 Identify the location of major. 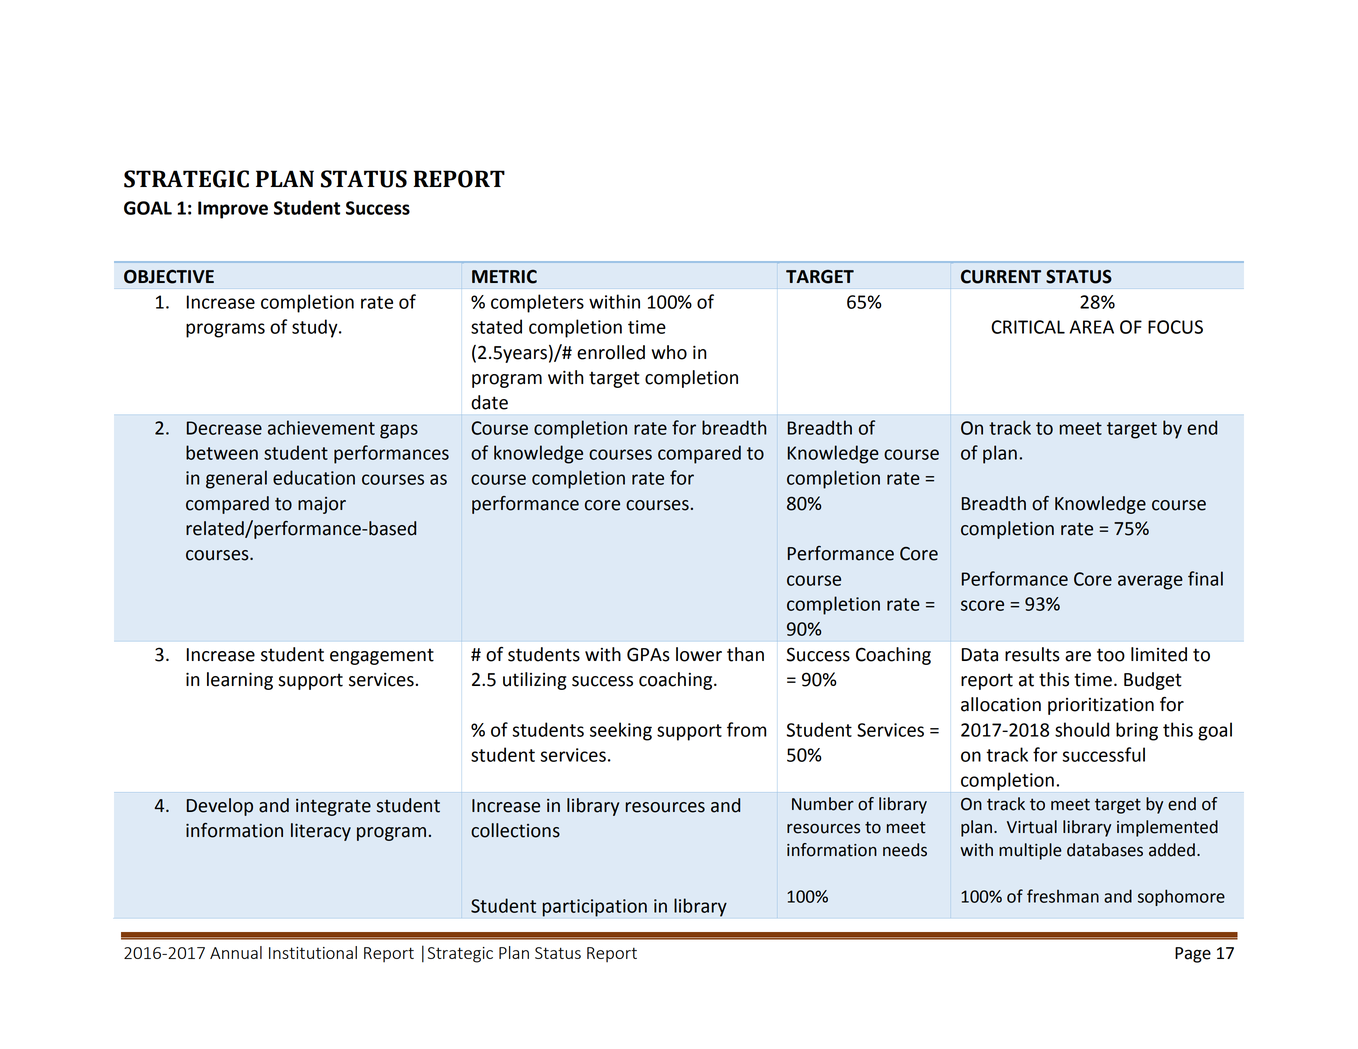
(322, 505).
